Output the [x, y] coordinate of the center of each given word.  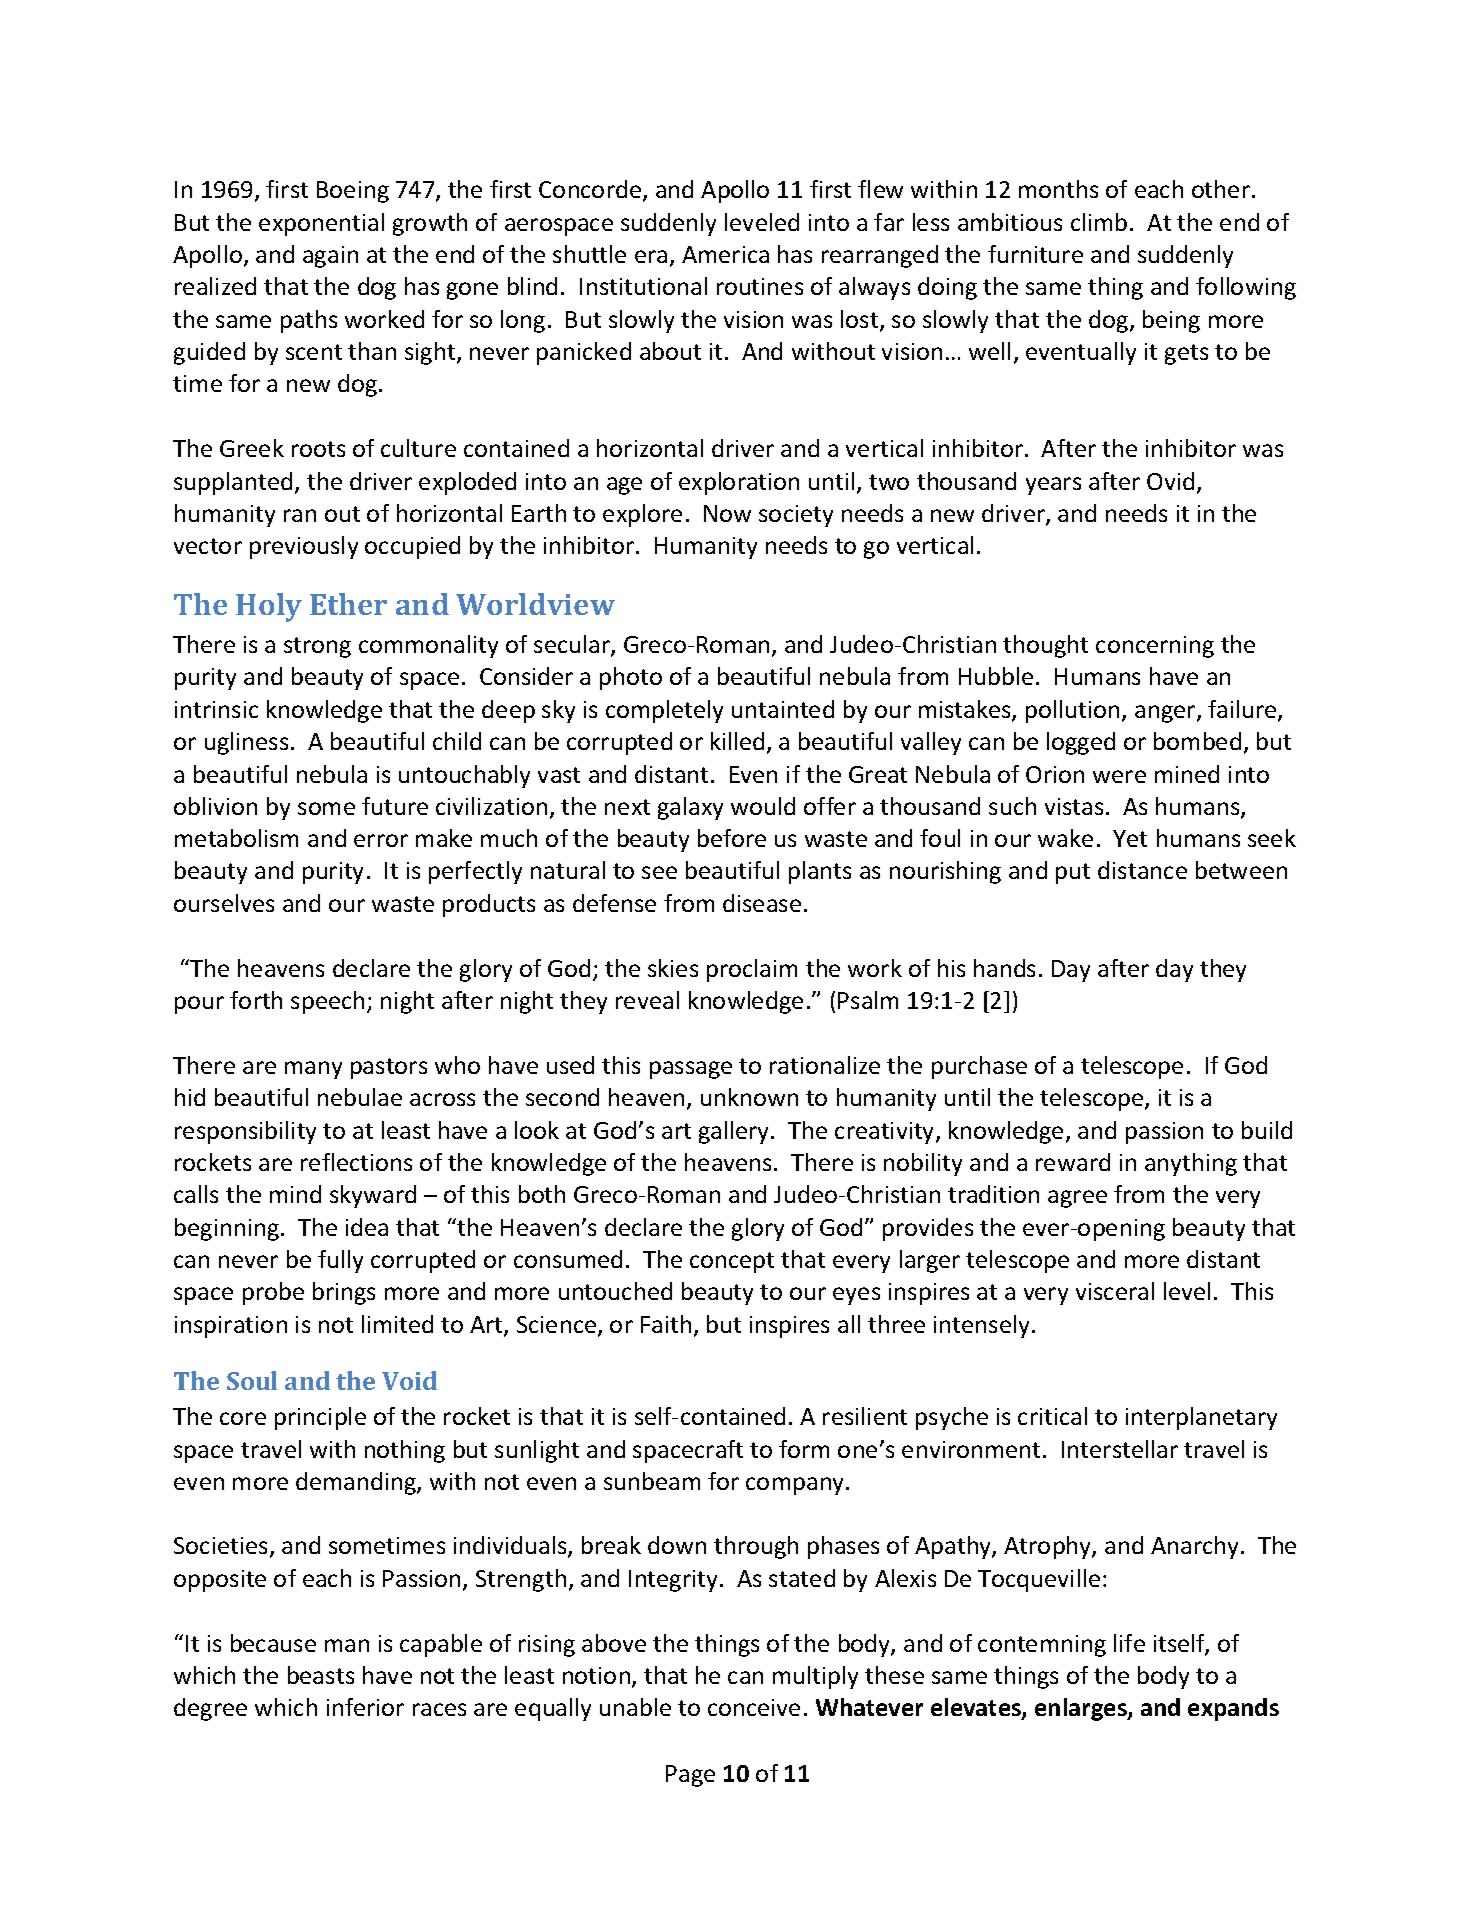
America [725, 254]
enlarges [1082, 1709]
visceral [1115, 1291]
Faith [666, 1324]
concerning [1155, 647]
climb [1099, 222]
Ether [348, 604]
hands [1004, 968]
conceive [754, 1707]
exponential [321, 224]
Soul [252, 1380]
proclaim [752, 970]
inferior [365, 1707]
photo [631, 678]
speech [327, 1002]
